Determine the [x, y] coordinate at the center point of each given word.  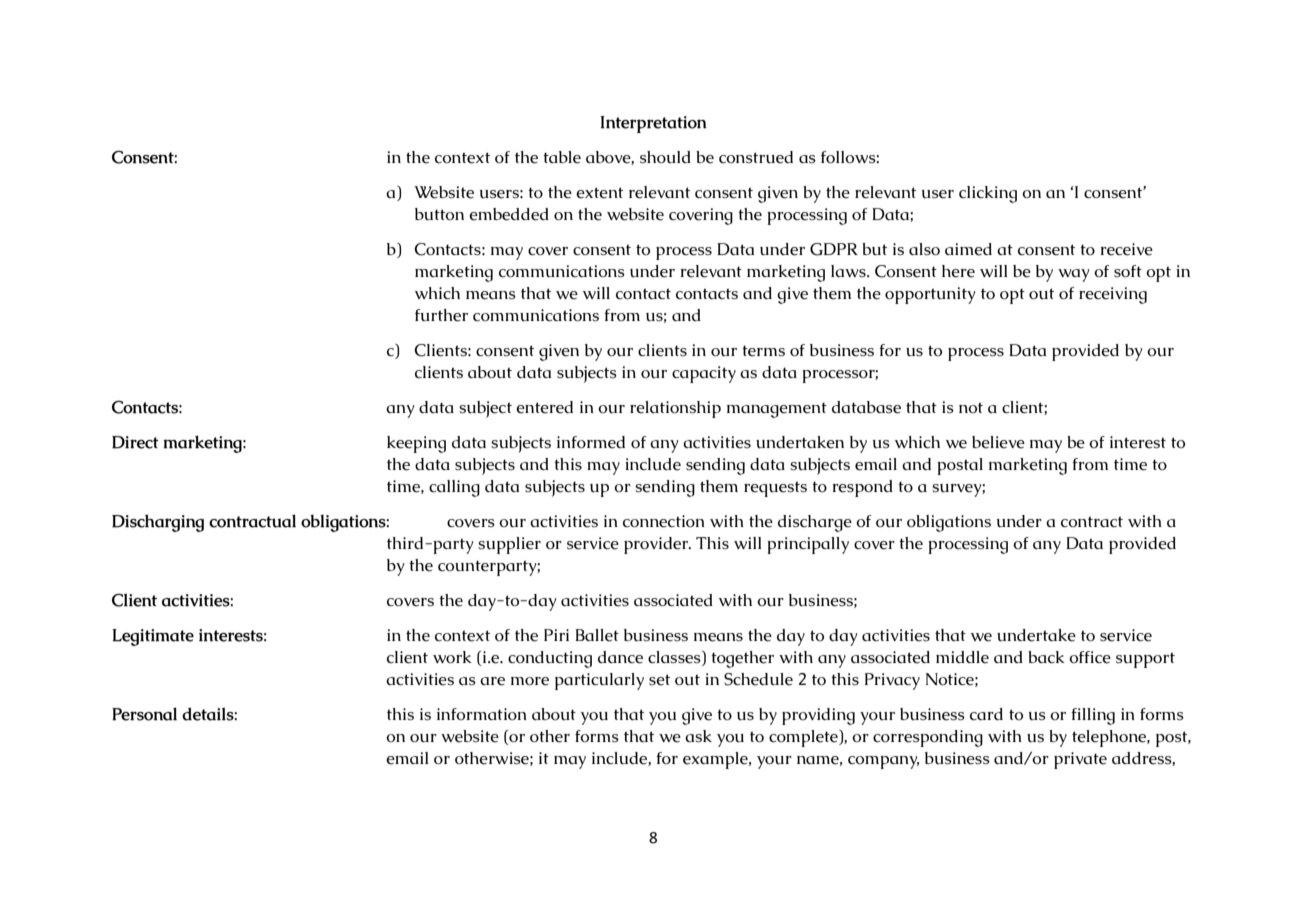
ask [698, 736]
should [665, 157]
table [562, 157]
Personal [144, 714]
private [1080, 760]
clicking [988, 194]
